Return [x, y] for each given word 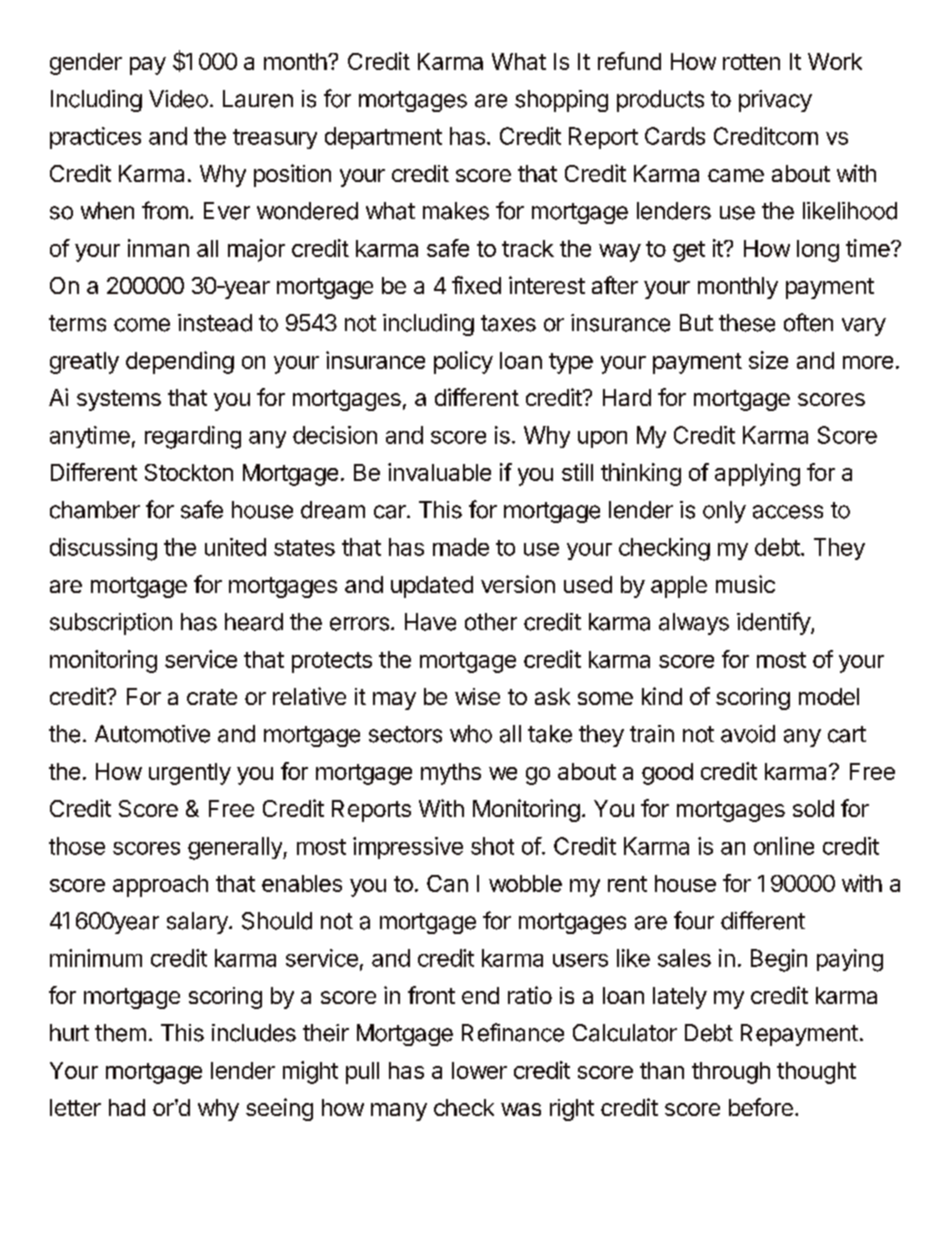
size [768, 360]
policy [463, 362]
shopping [561, 101]
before [761, 1107]
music [745, 584]
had [127, 1107]
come [142, 325]
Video [178, 99]
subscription [111, 624]
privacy [775, 101]
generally [236, 848]
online [784, 846]
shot [492, 846]
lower [479, 1070]
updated [432, 587]
